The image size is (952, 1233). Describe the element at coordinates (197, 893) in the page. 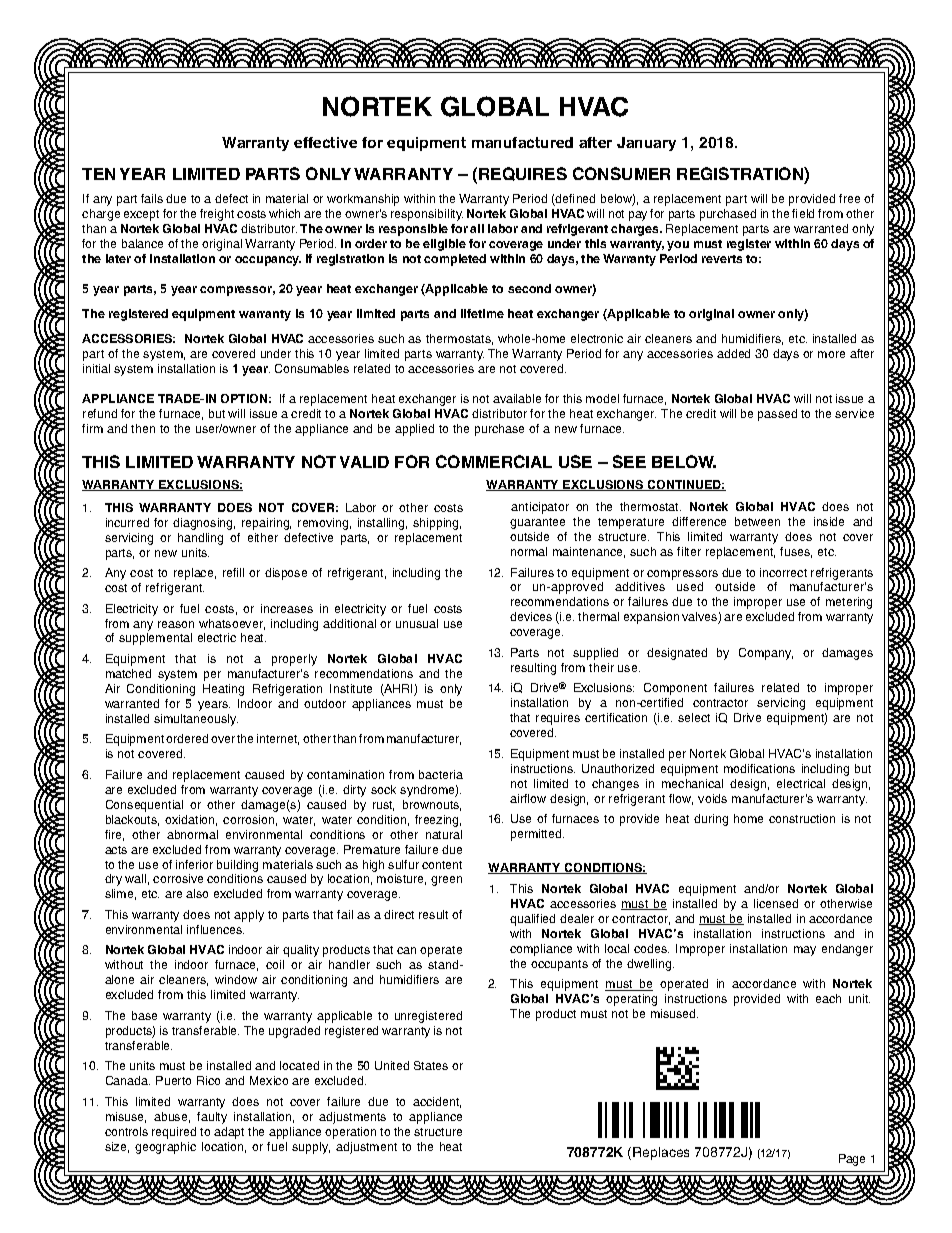

I see `also` at that location.
